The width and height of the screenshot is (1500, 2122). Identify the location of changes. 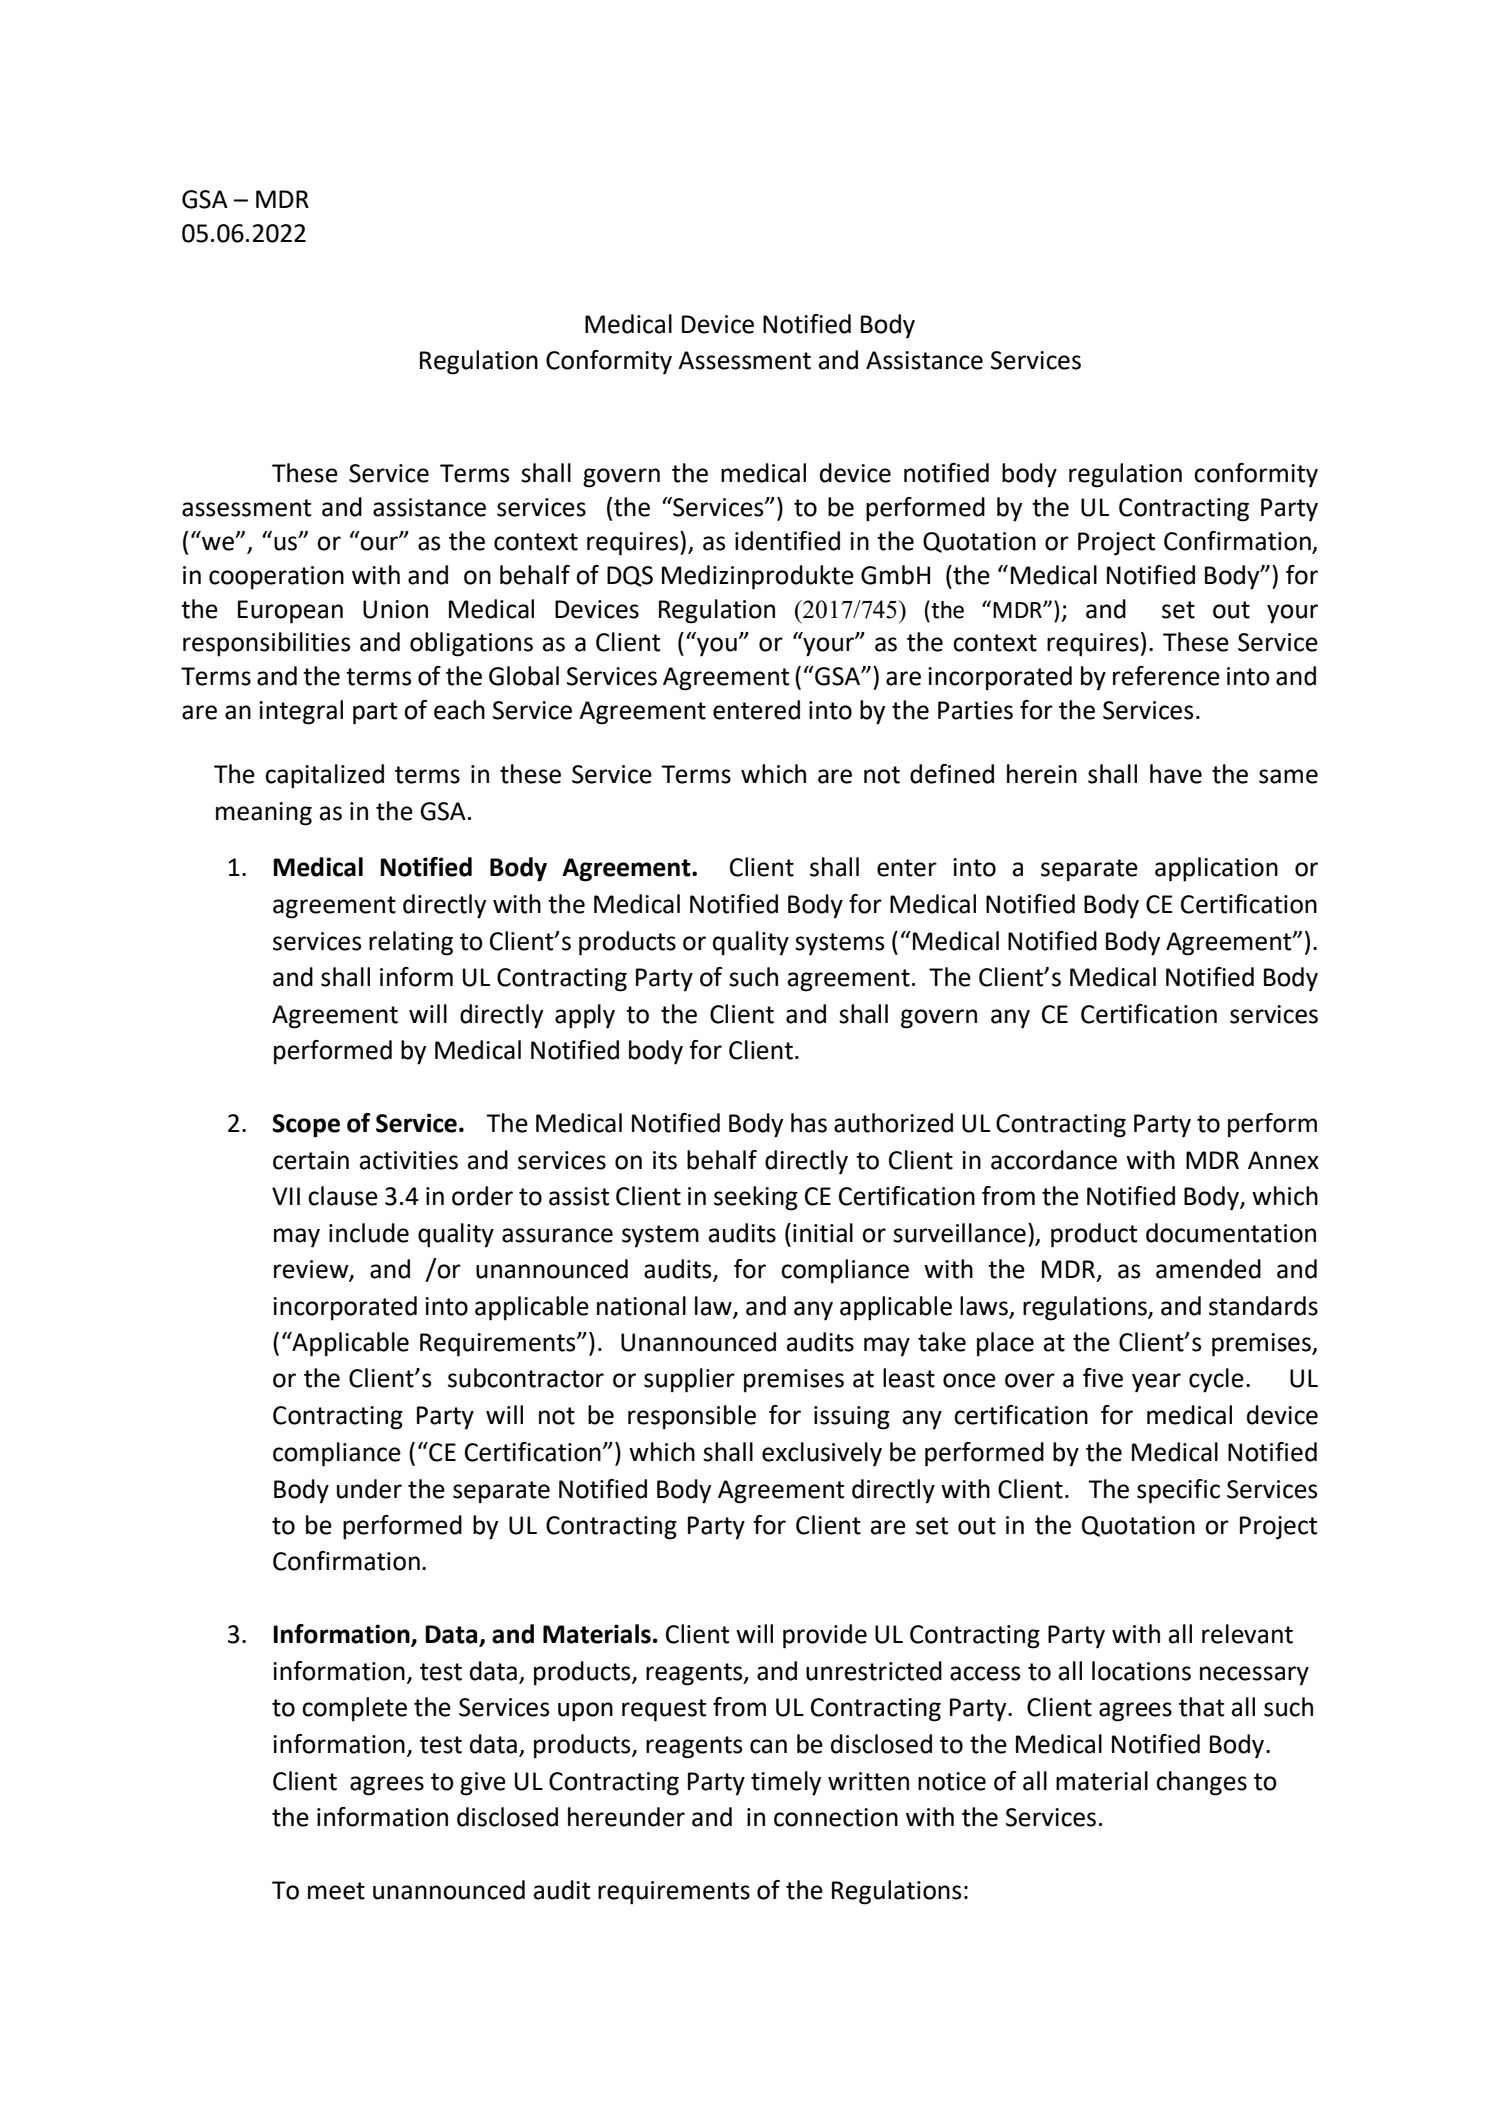
(1201, 1783).
